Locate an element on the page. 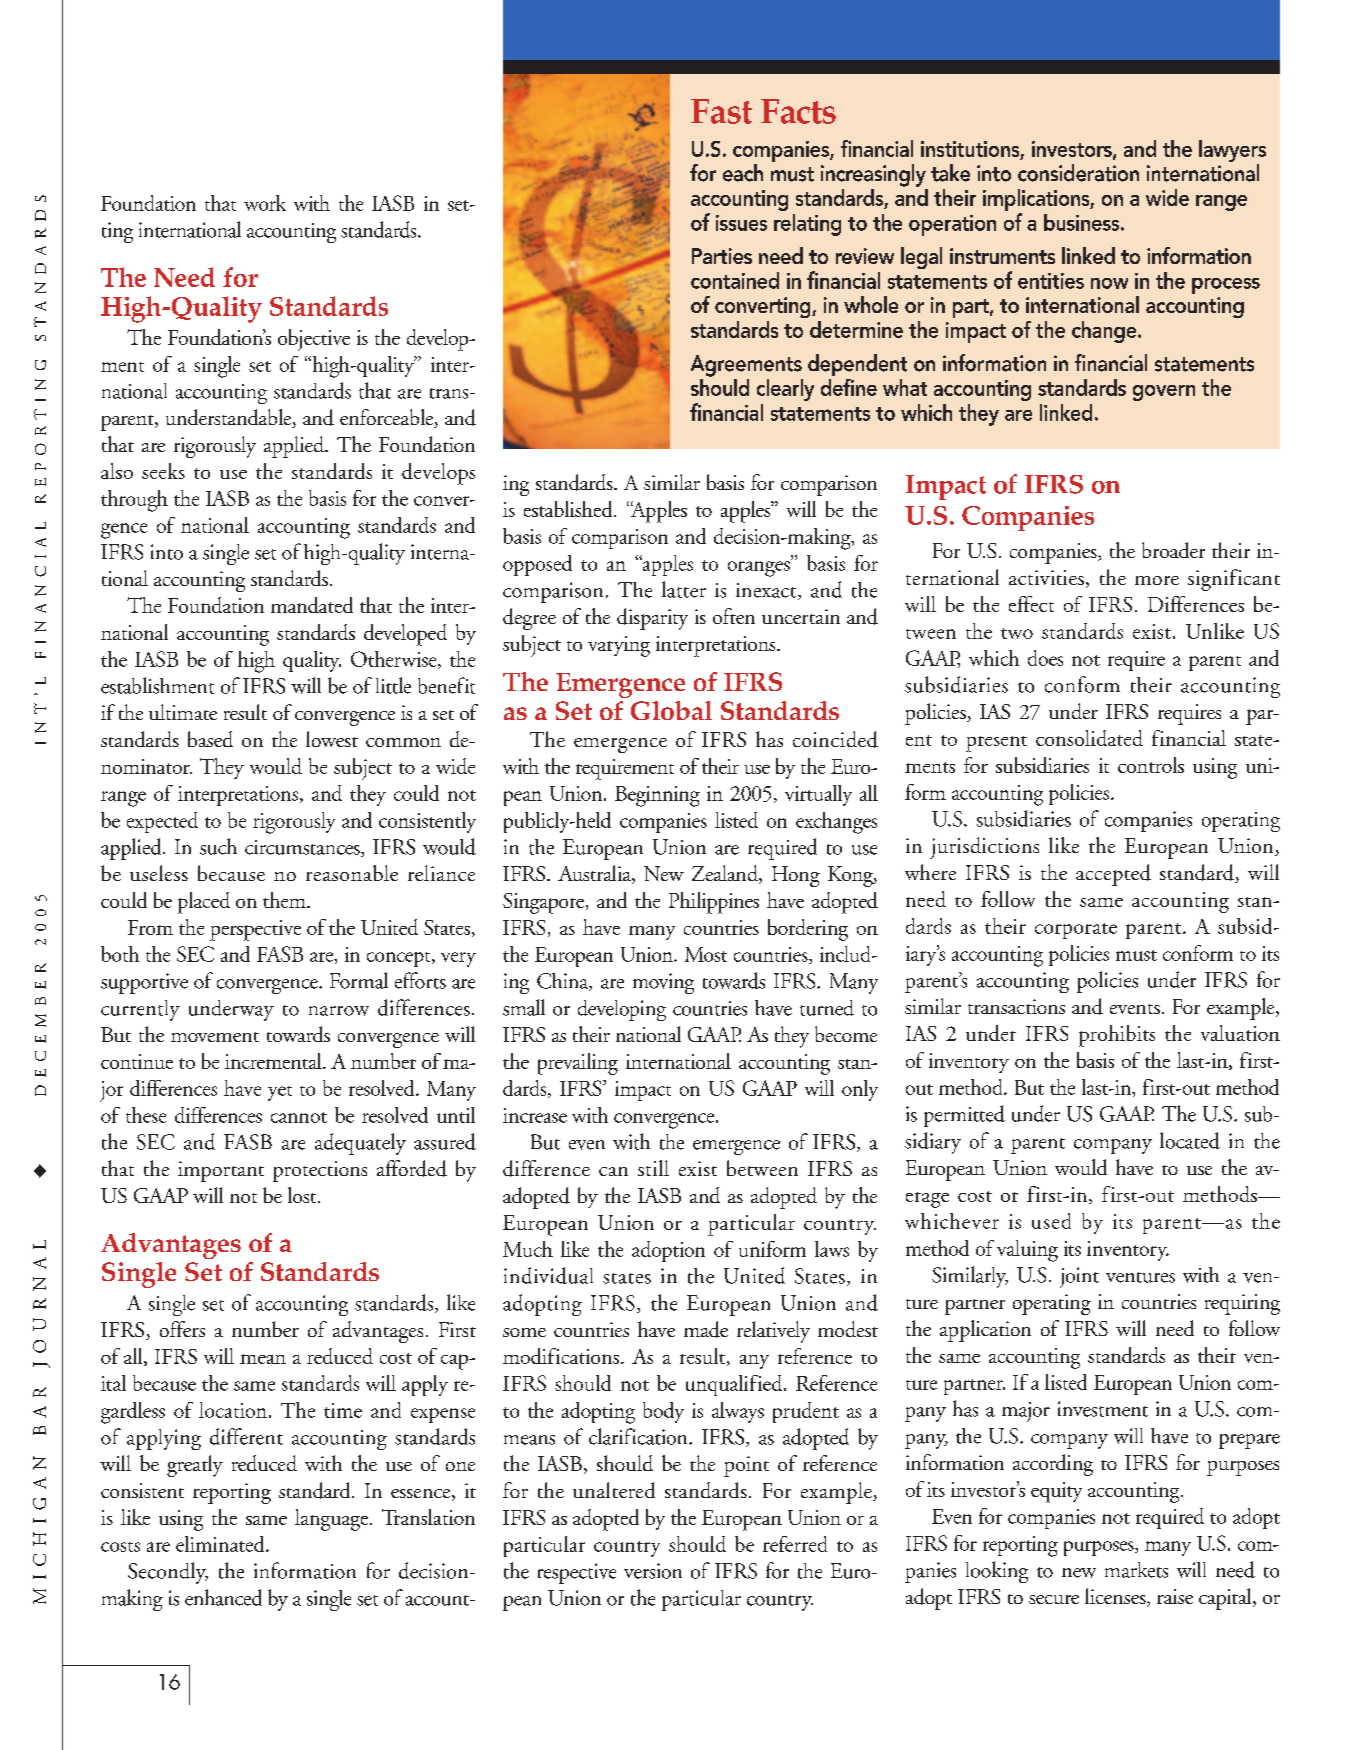 The height and width of the page is (1750, 1347). each is located at coordinates (743, 173).
